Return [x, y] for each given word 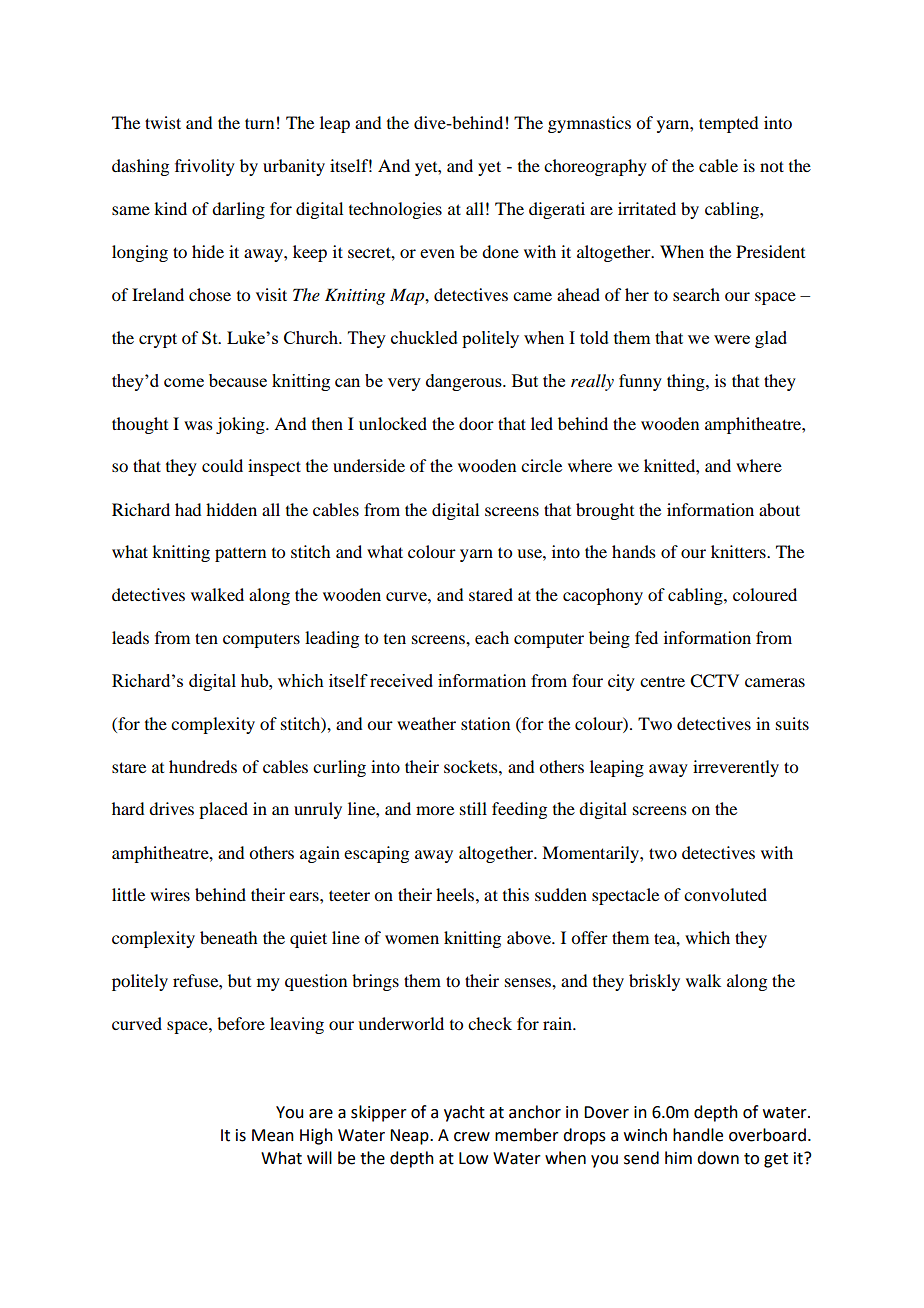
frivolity [205, 167]
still [473, 808]
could [222, 465]
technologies [395, 210]
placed [223, 810]
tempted [728, 124]
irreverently [736, 768]
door [476, 423]
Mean [273, 1135]
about [779, 509]
